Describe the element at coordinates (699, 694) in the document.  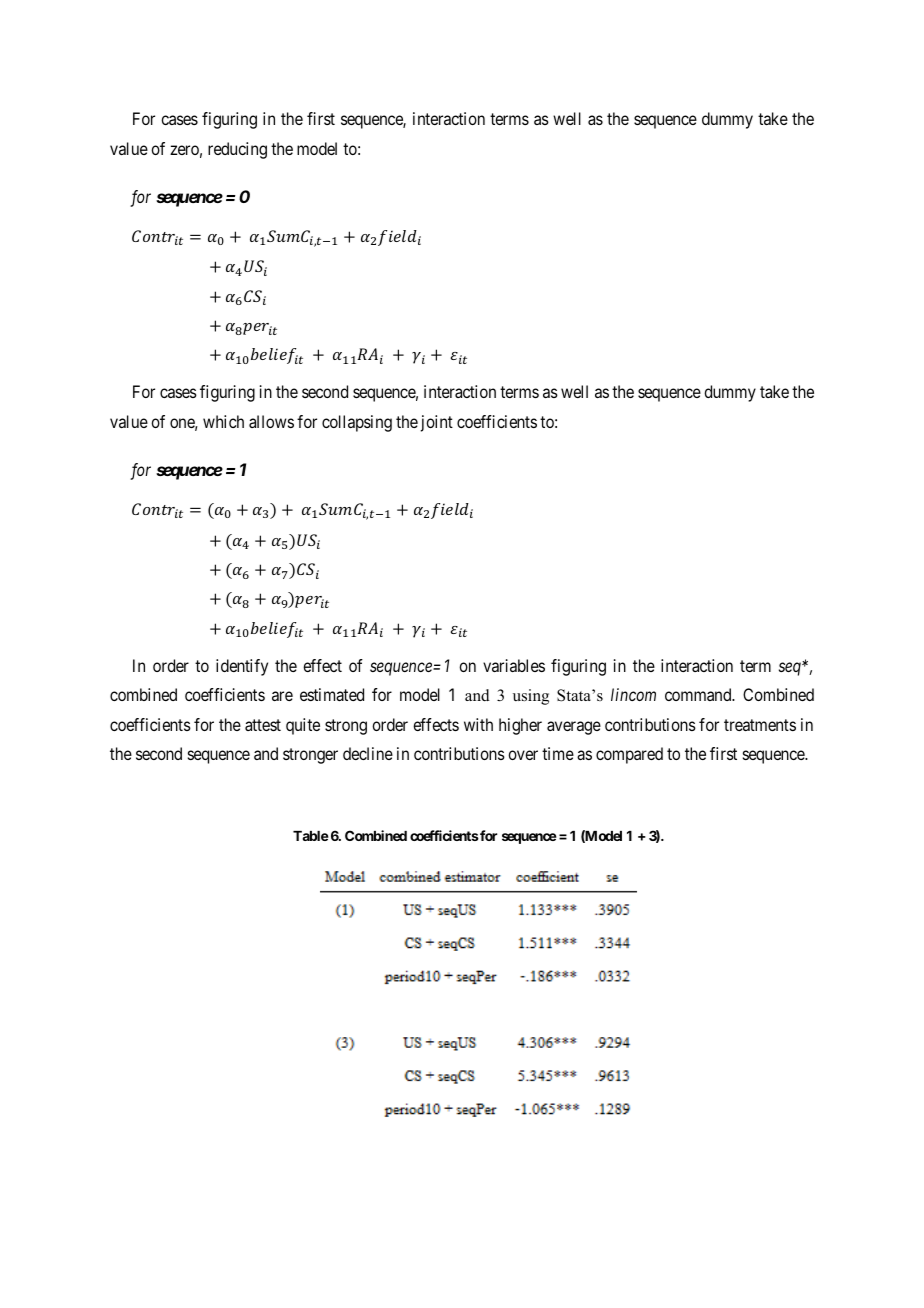
I see `command` at that location.
